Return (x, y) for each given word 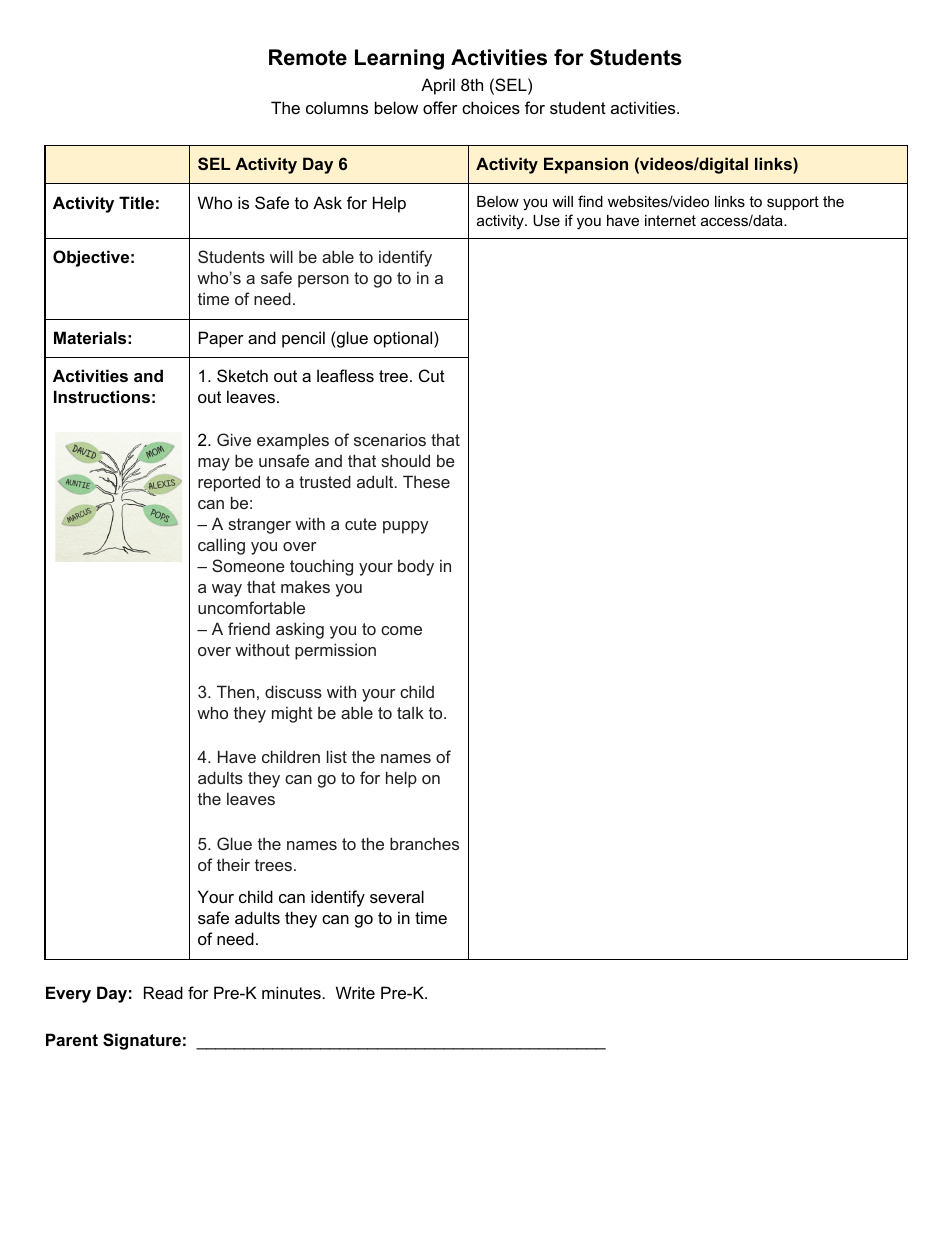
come (401, 630)
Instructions (102, 396)
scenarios (390, 439)
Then (236, 691)
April (438, 86)
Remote (308, 57)
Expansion (586, 165)
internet (670, 220)
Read (163, 992)
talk (410, 712)
